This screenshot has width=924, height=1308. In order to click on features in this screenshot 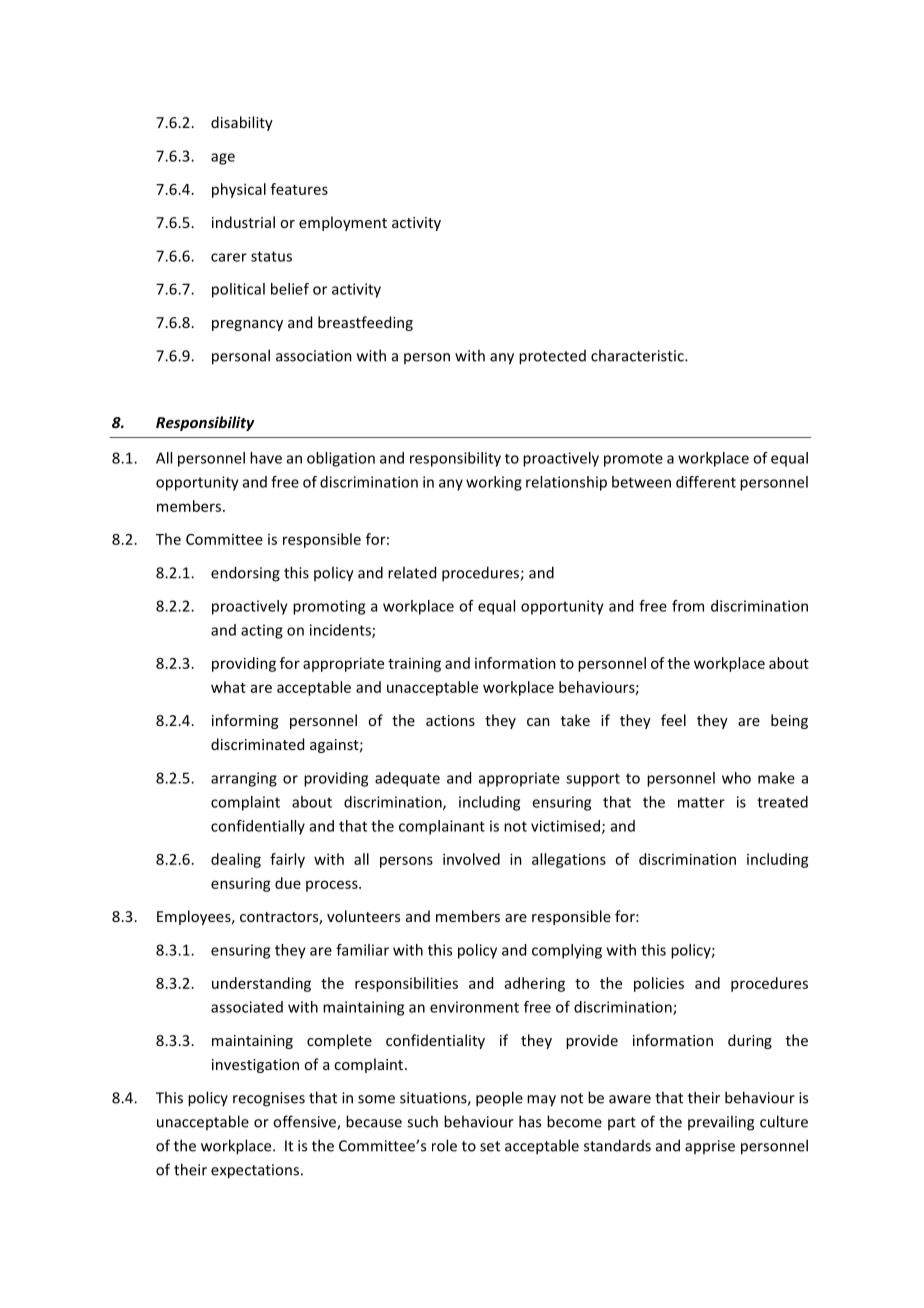, I will do `click(299, 189)`.
